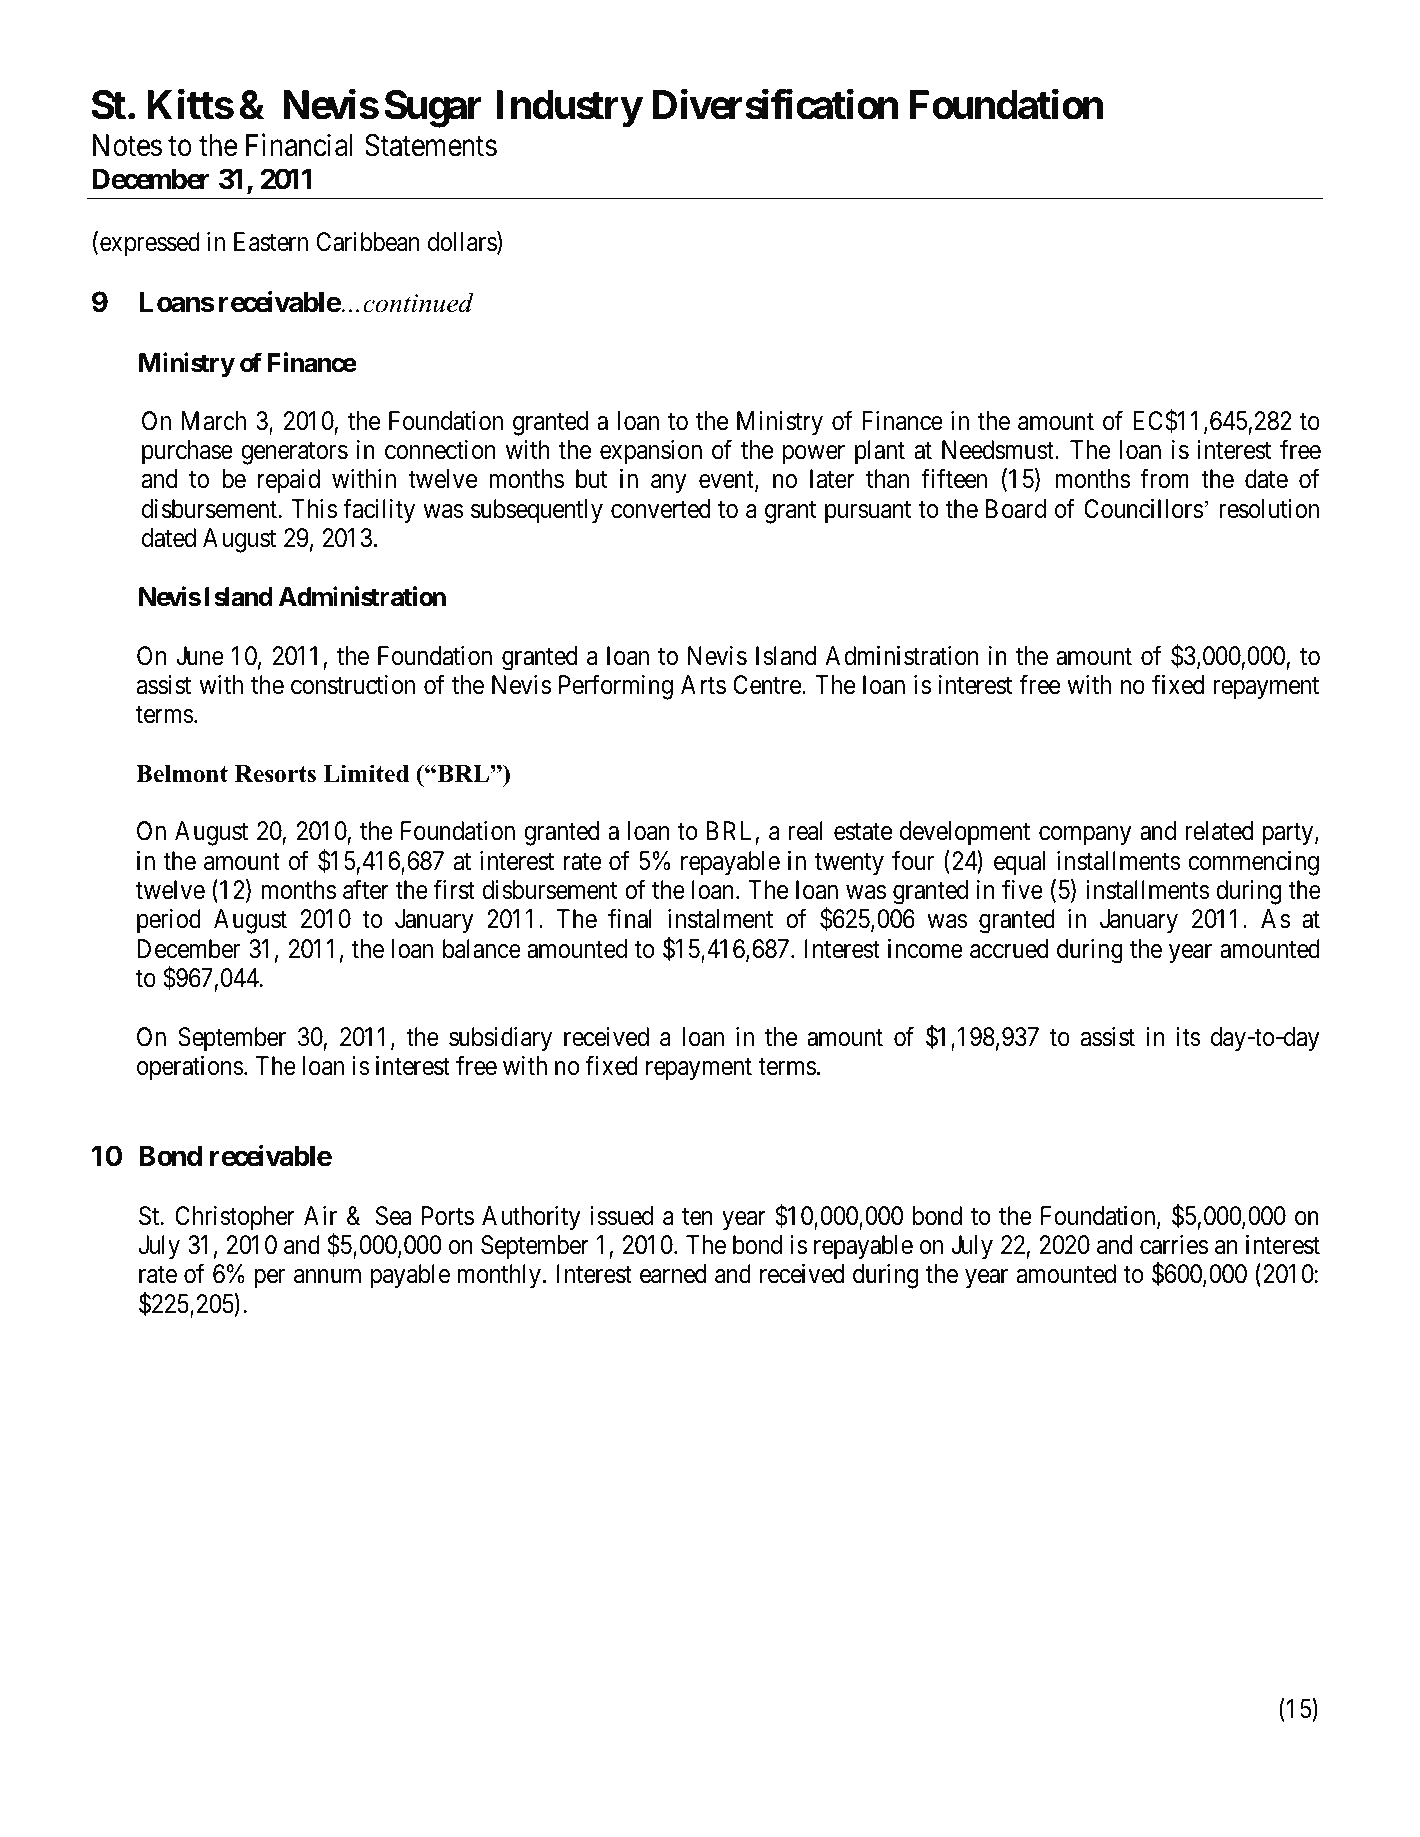 This document has width=1420, height=1837. I want to click on instalment, so click(720, 919).
